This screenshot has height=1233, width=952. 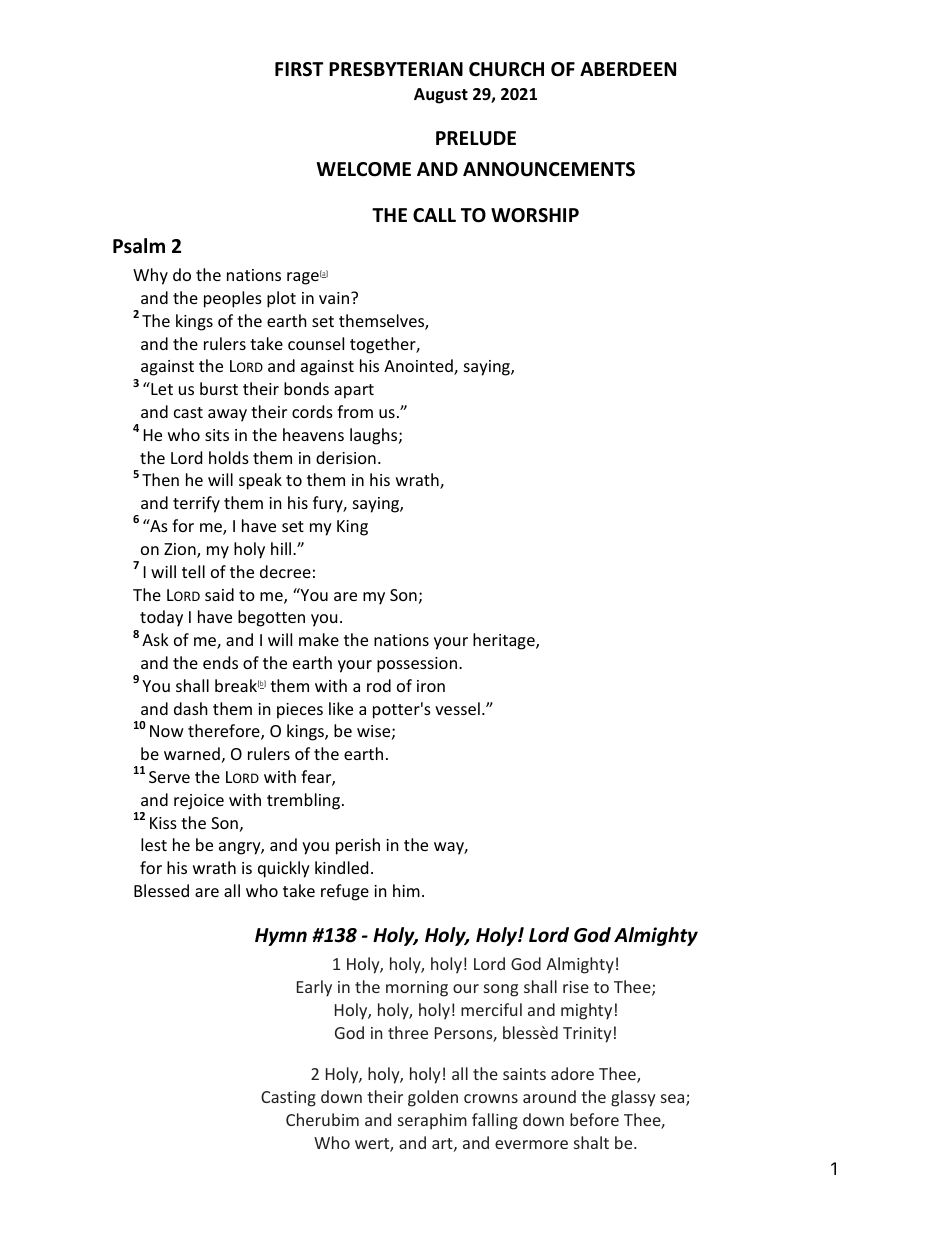 I want to click on seraphim, so click(x=432, y=1121).
